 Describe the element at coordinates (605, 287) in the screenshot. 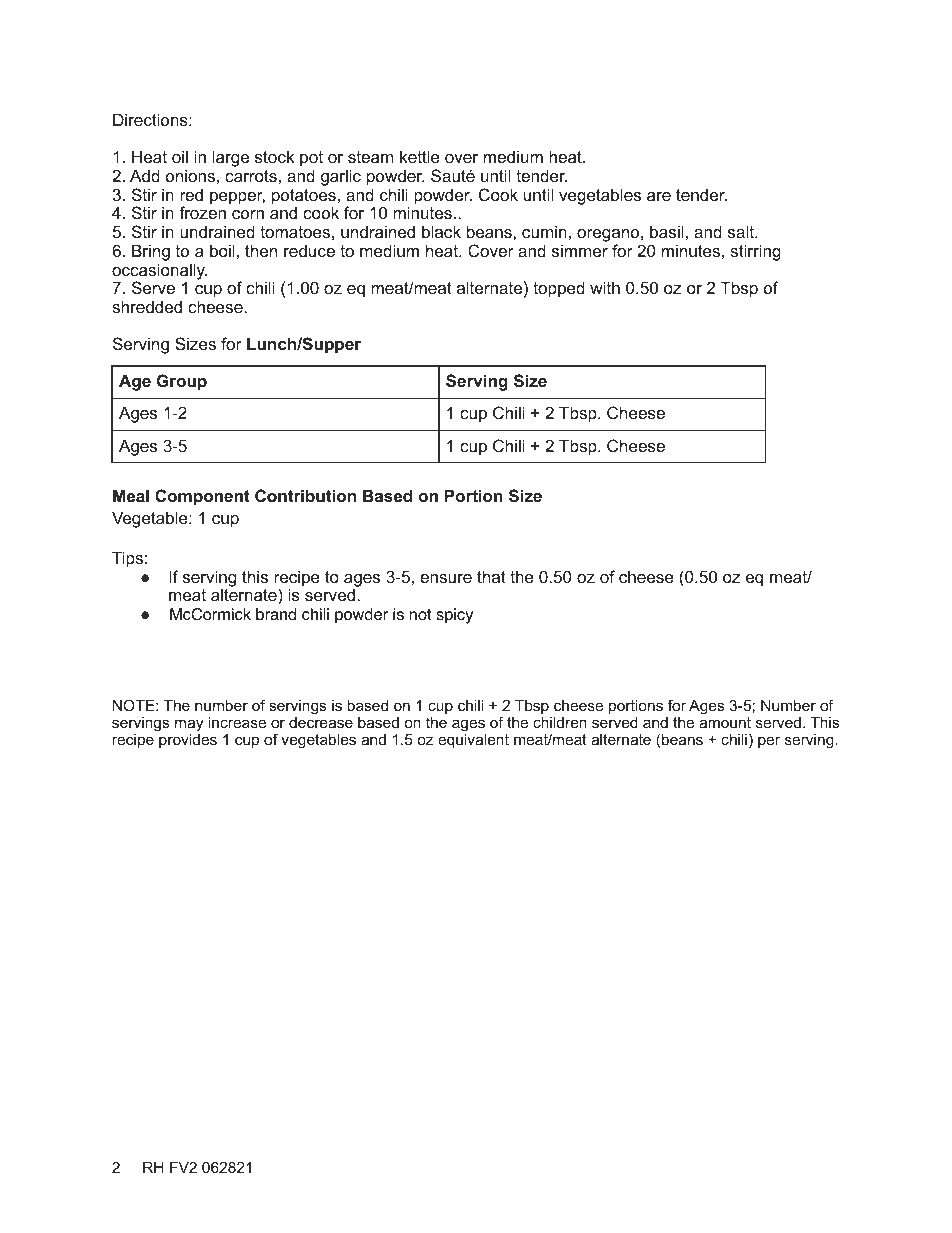

I see `with` at that location.
